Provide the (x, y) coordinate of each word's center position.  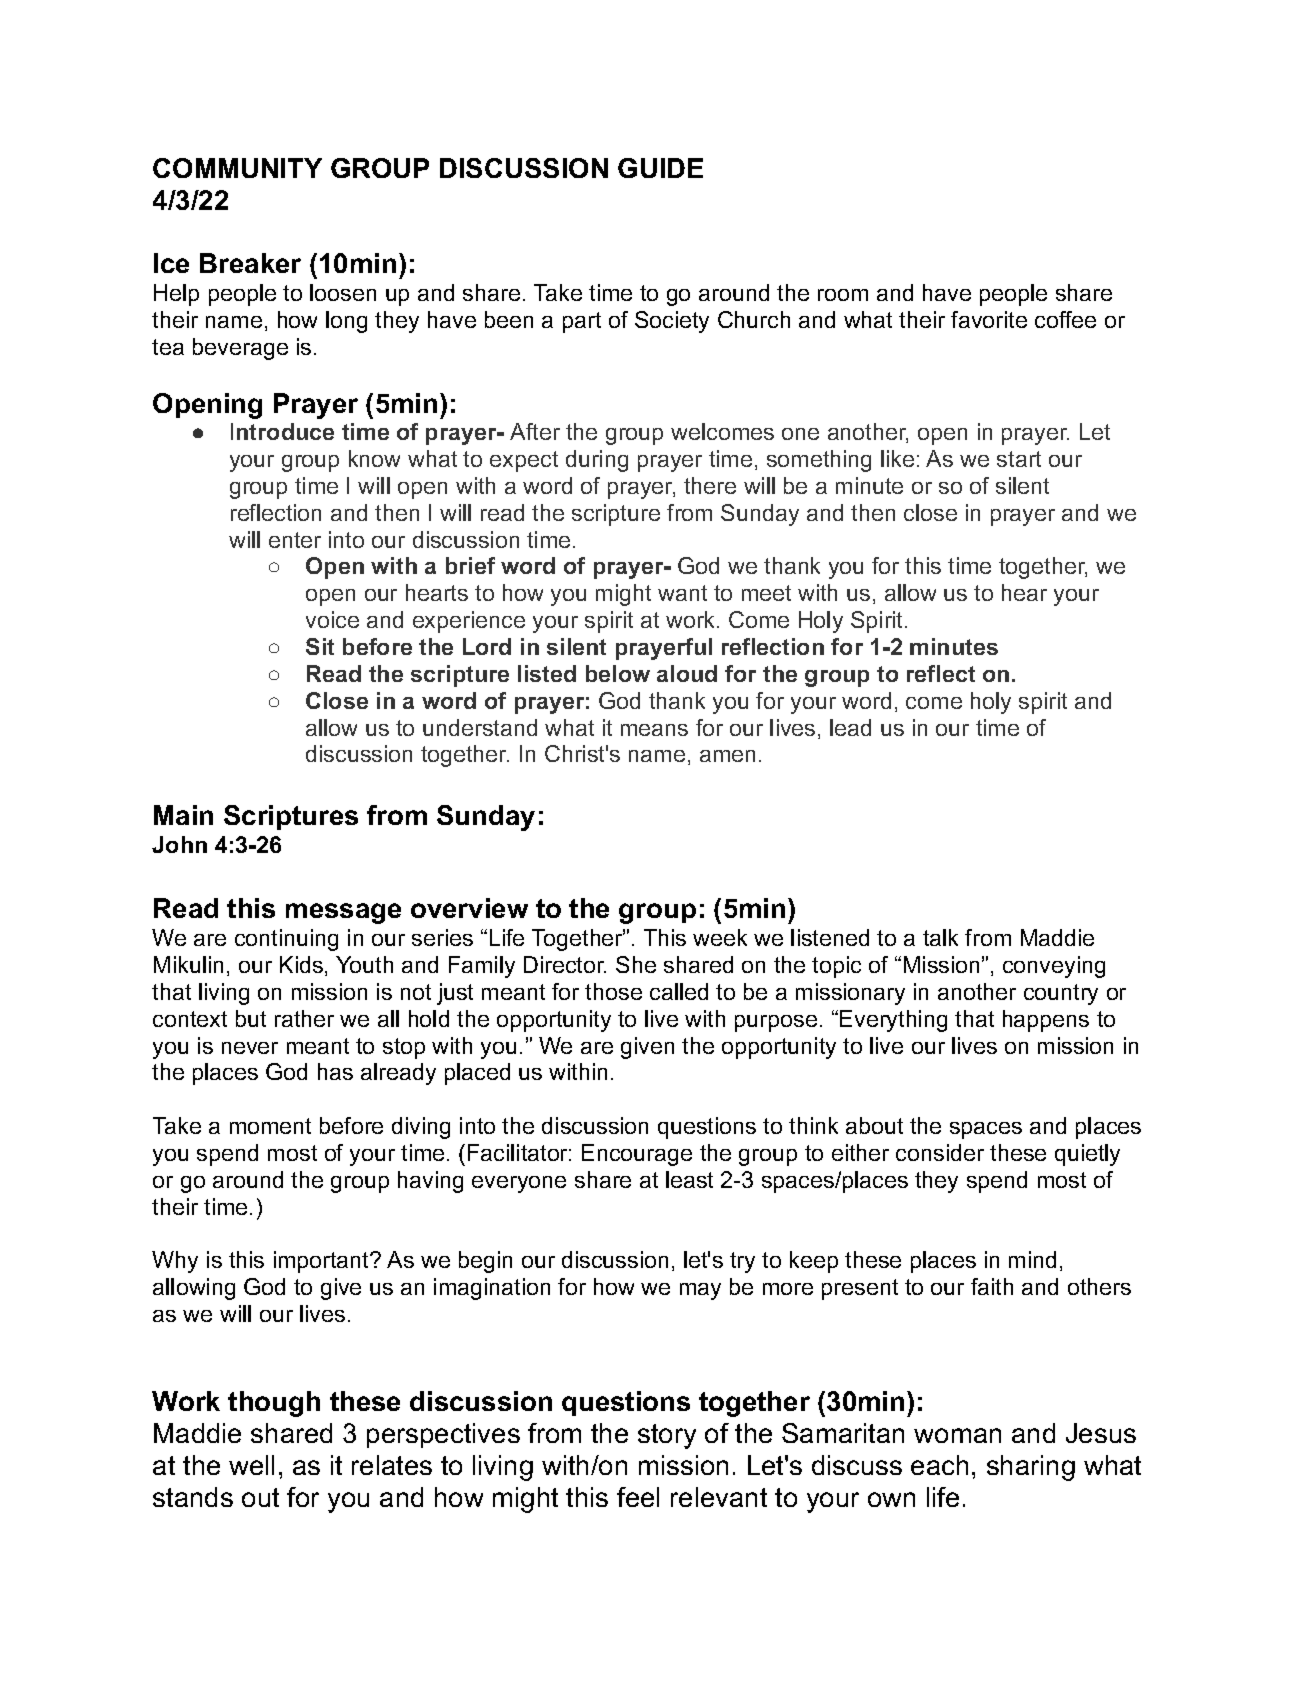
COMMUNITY (237, 168)
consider (940, 1152)
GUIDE (660, 168)
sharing (1031, 1468)
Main (183, 815)
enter (295, 540)
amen (727, 756)
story (667, 1436)
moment (270, 1126)
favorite (989, 319)
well (251, 1465)
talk (940, 937)
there (710, 485)
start (1019, 459)
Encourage (637, 1155)
